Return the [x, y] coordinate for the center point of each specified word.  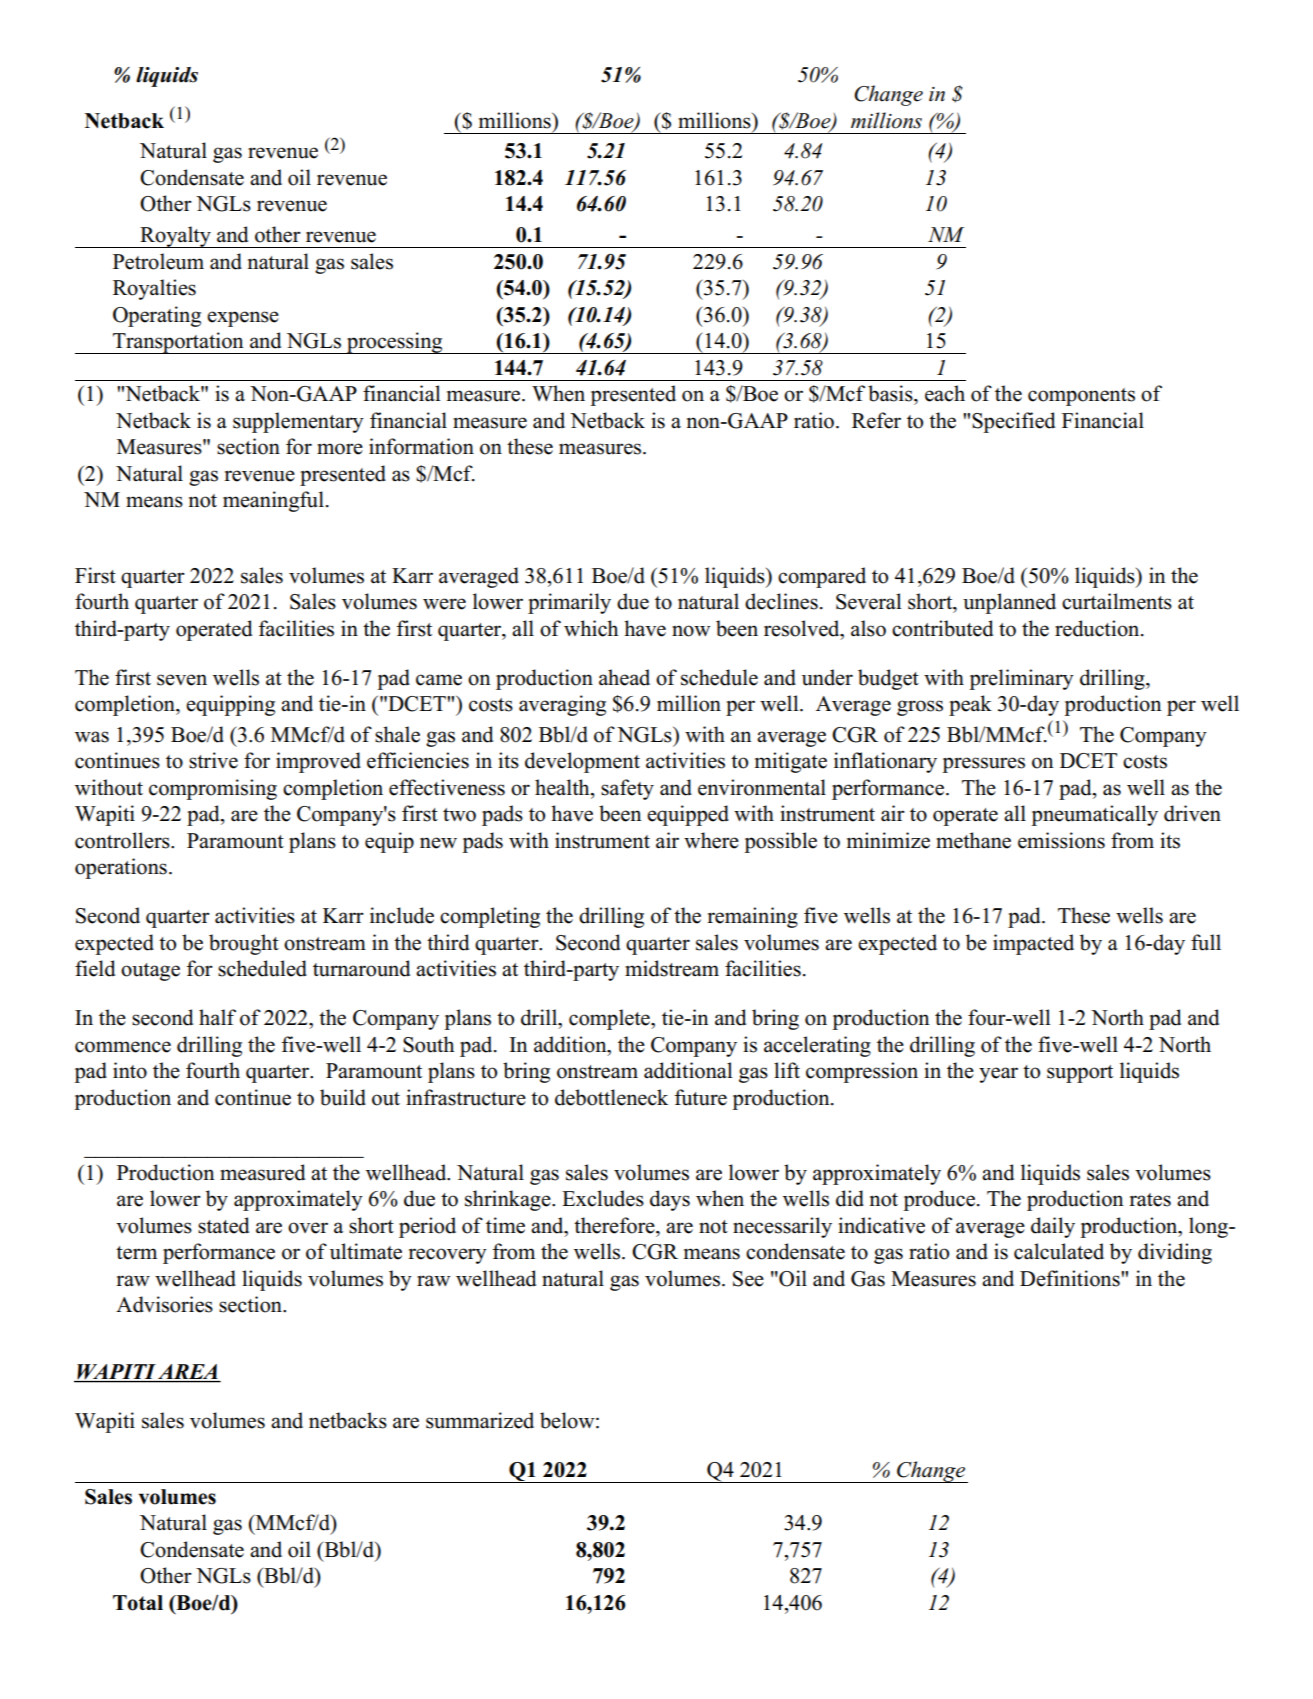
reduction [1098, 628]
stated [223, 1225]
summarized [480, 1420]
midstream [672, 968]
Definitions [1071, 1278]
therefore [615, 1225]
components [1081, 397]
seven [182, 680]
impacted [1033, 944]
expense [243, 319]
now [691, 631]
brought [244, 944]
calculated [1059, 1251]
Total [138, 1603]
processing [395, 343]
